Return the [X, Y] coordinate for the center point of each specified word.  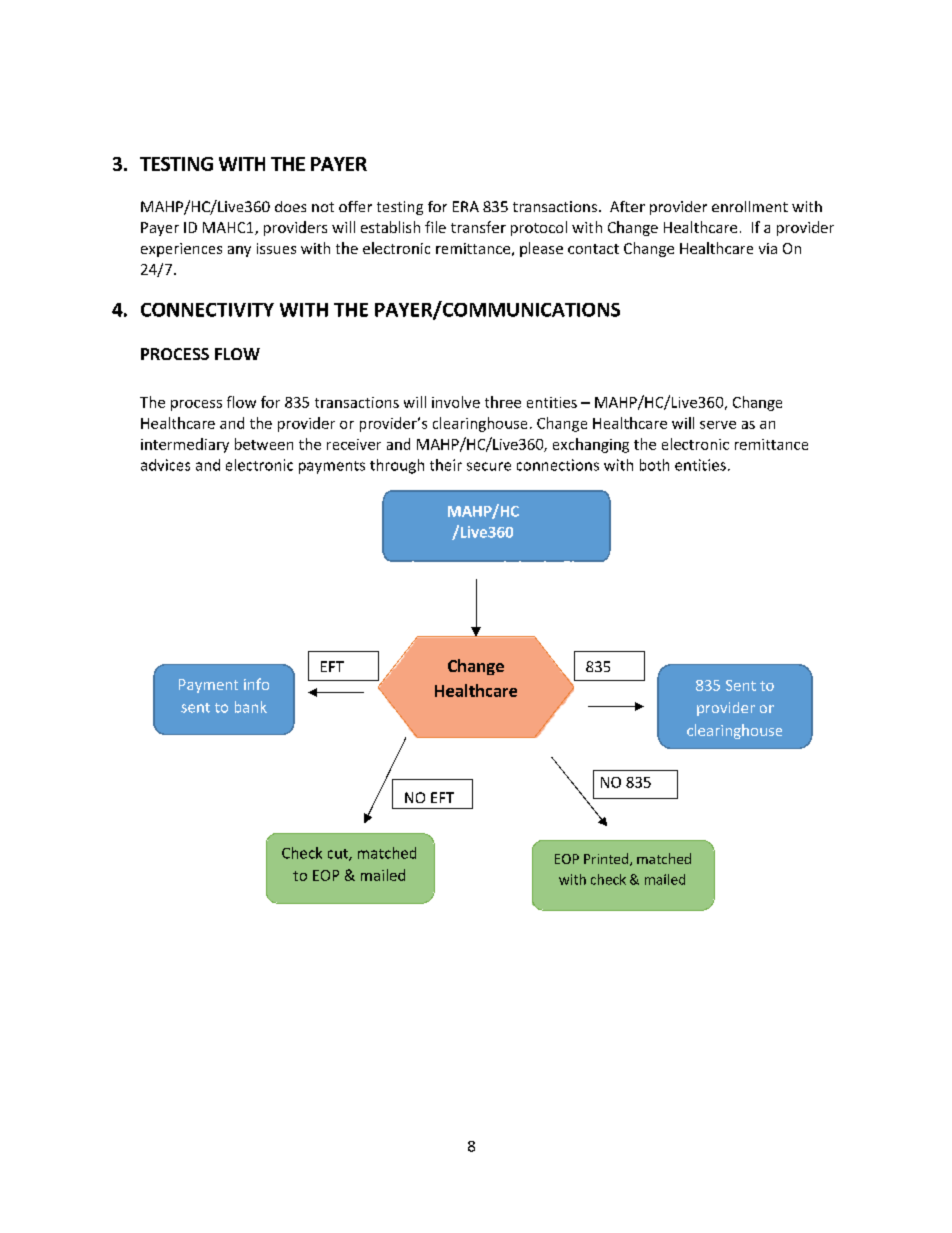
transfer [478, 227]
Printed [607, 859]
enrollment [750, 206]
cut [339, 855]
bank [251, 707]
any [239, 251]
